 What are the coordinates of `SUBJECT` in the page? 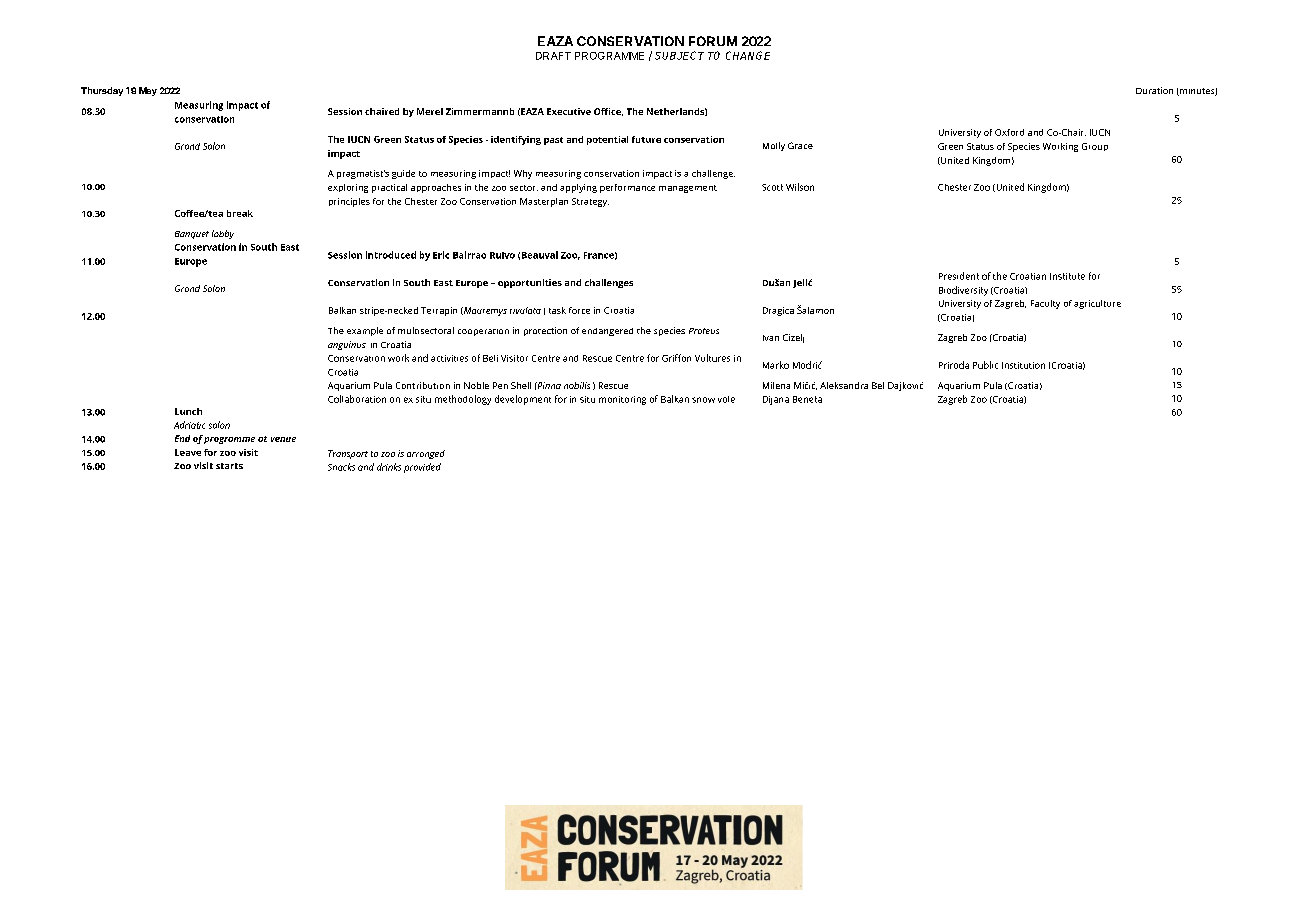 It's located at (679, 55).
